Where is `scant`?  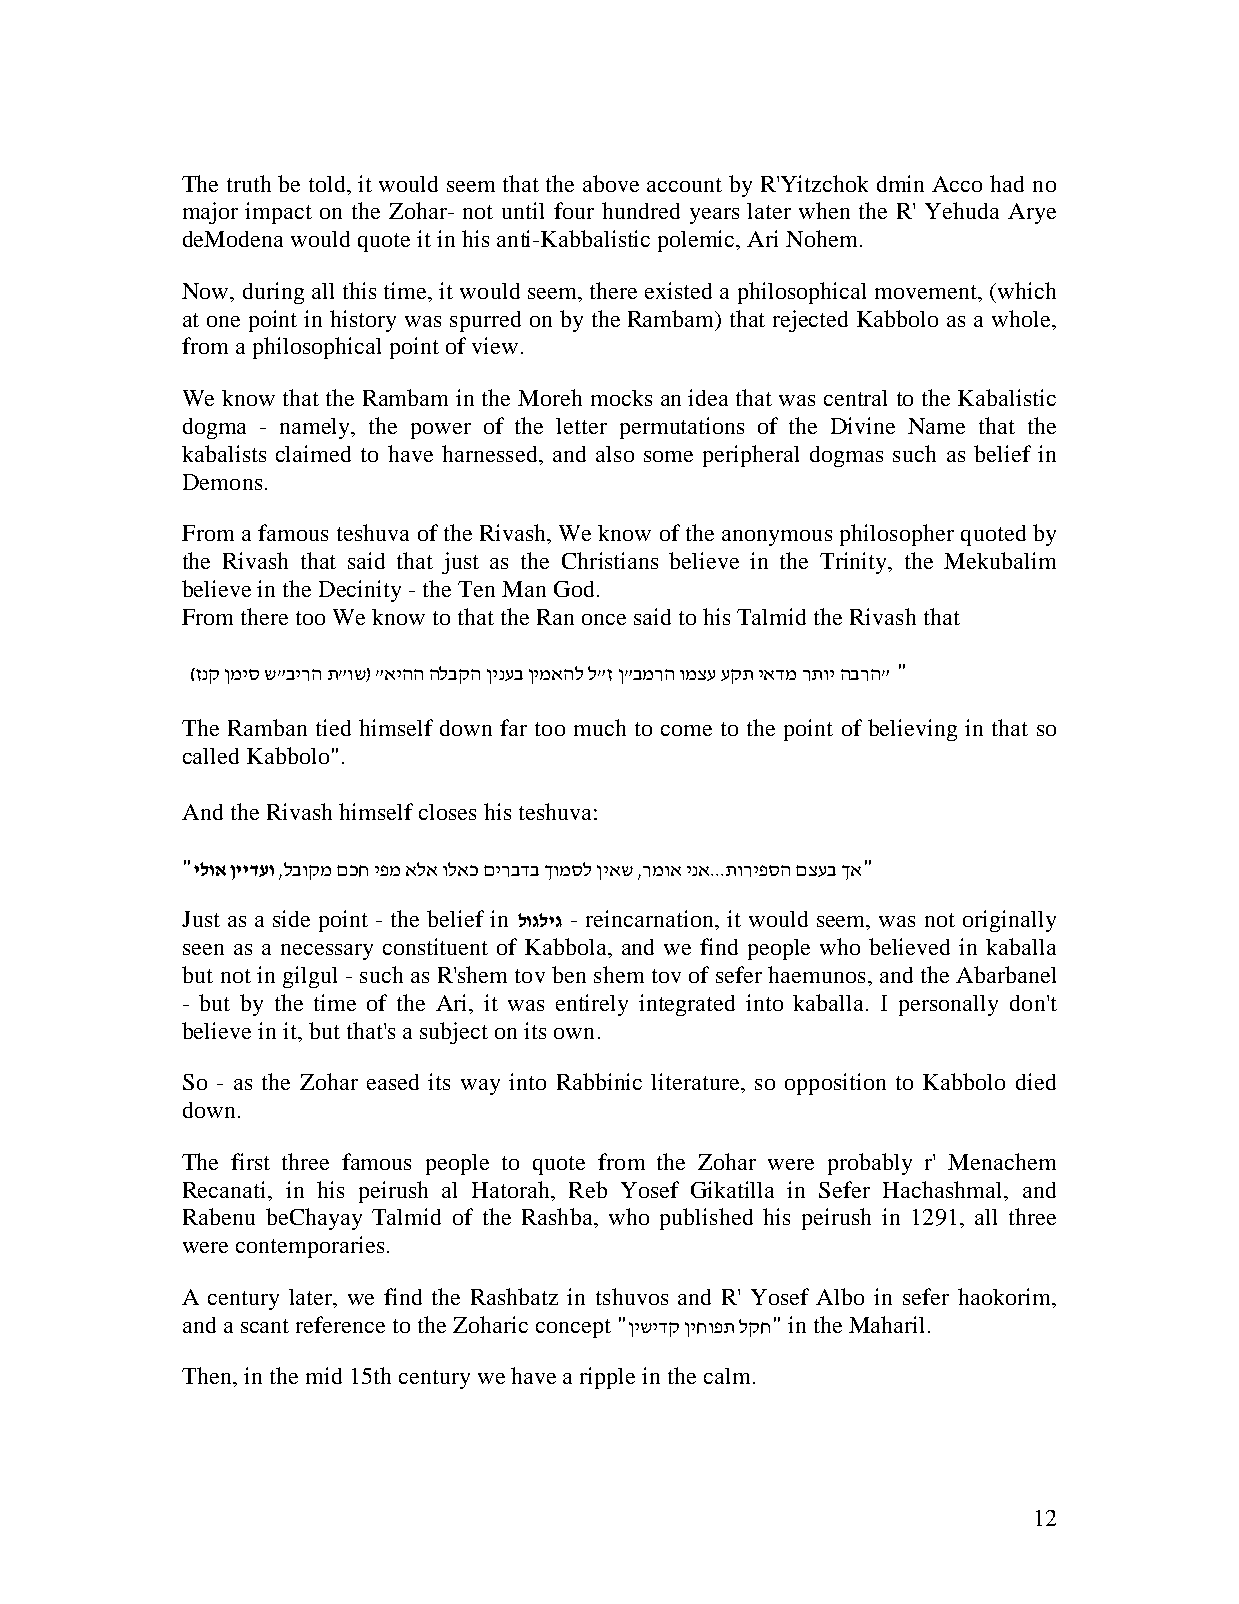
scant is located at coordinates (265, 1326).
